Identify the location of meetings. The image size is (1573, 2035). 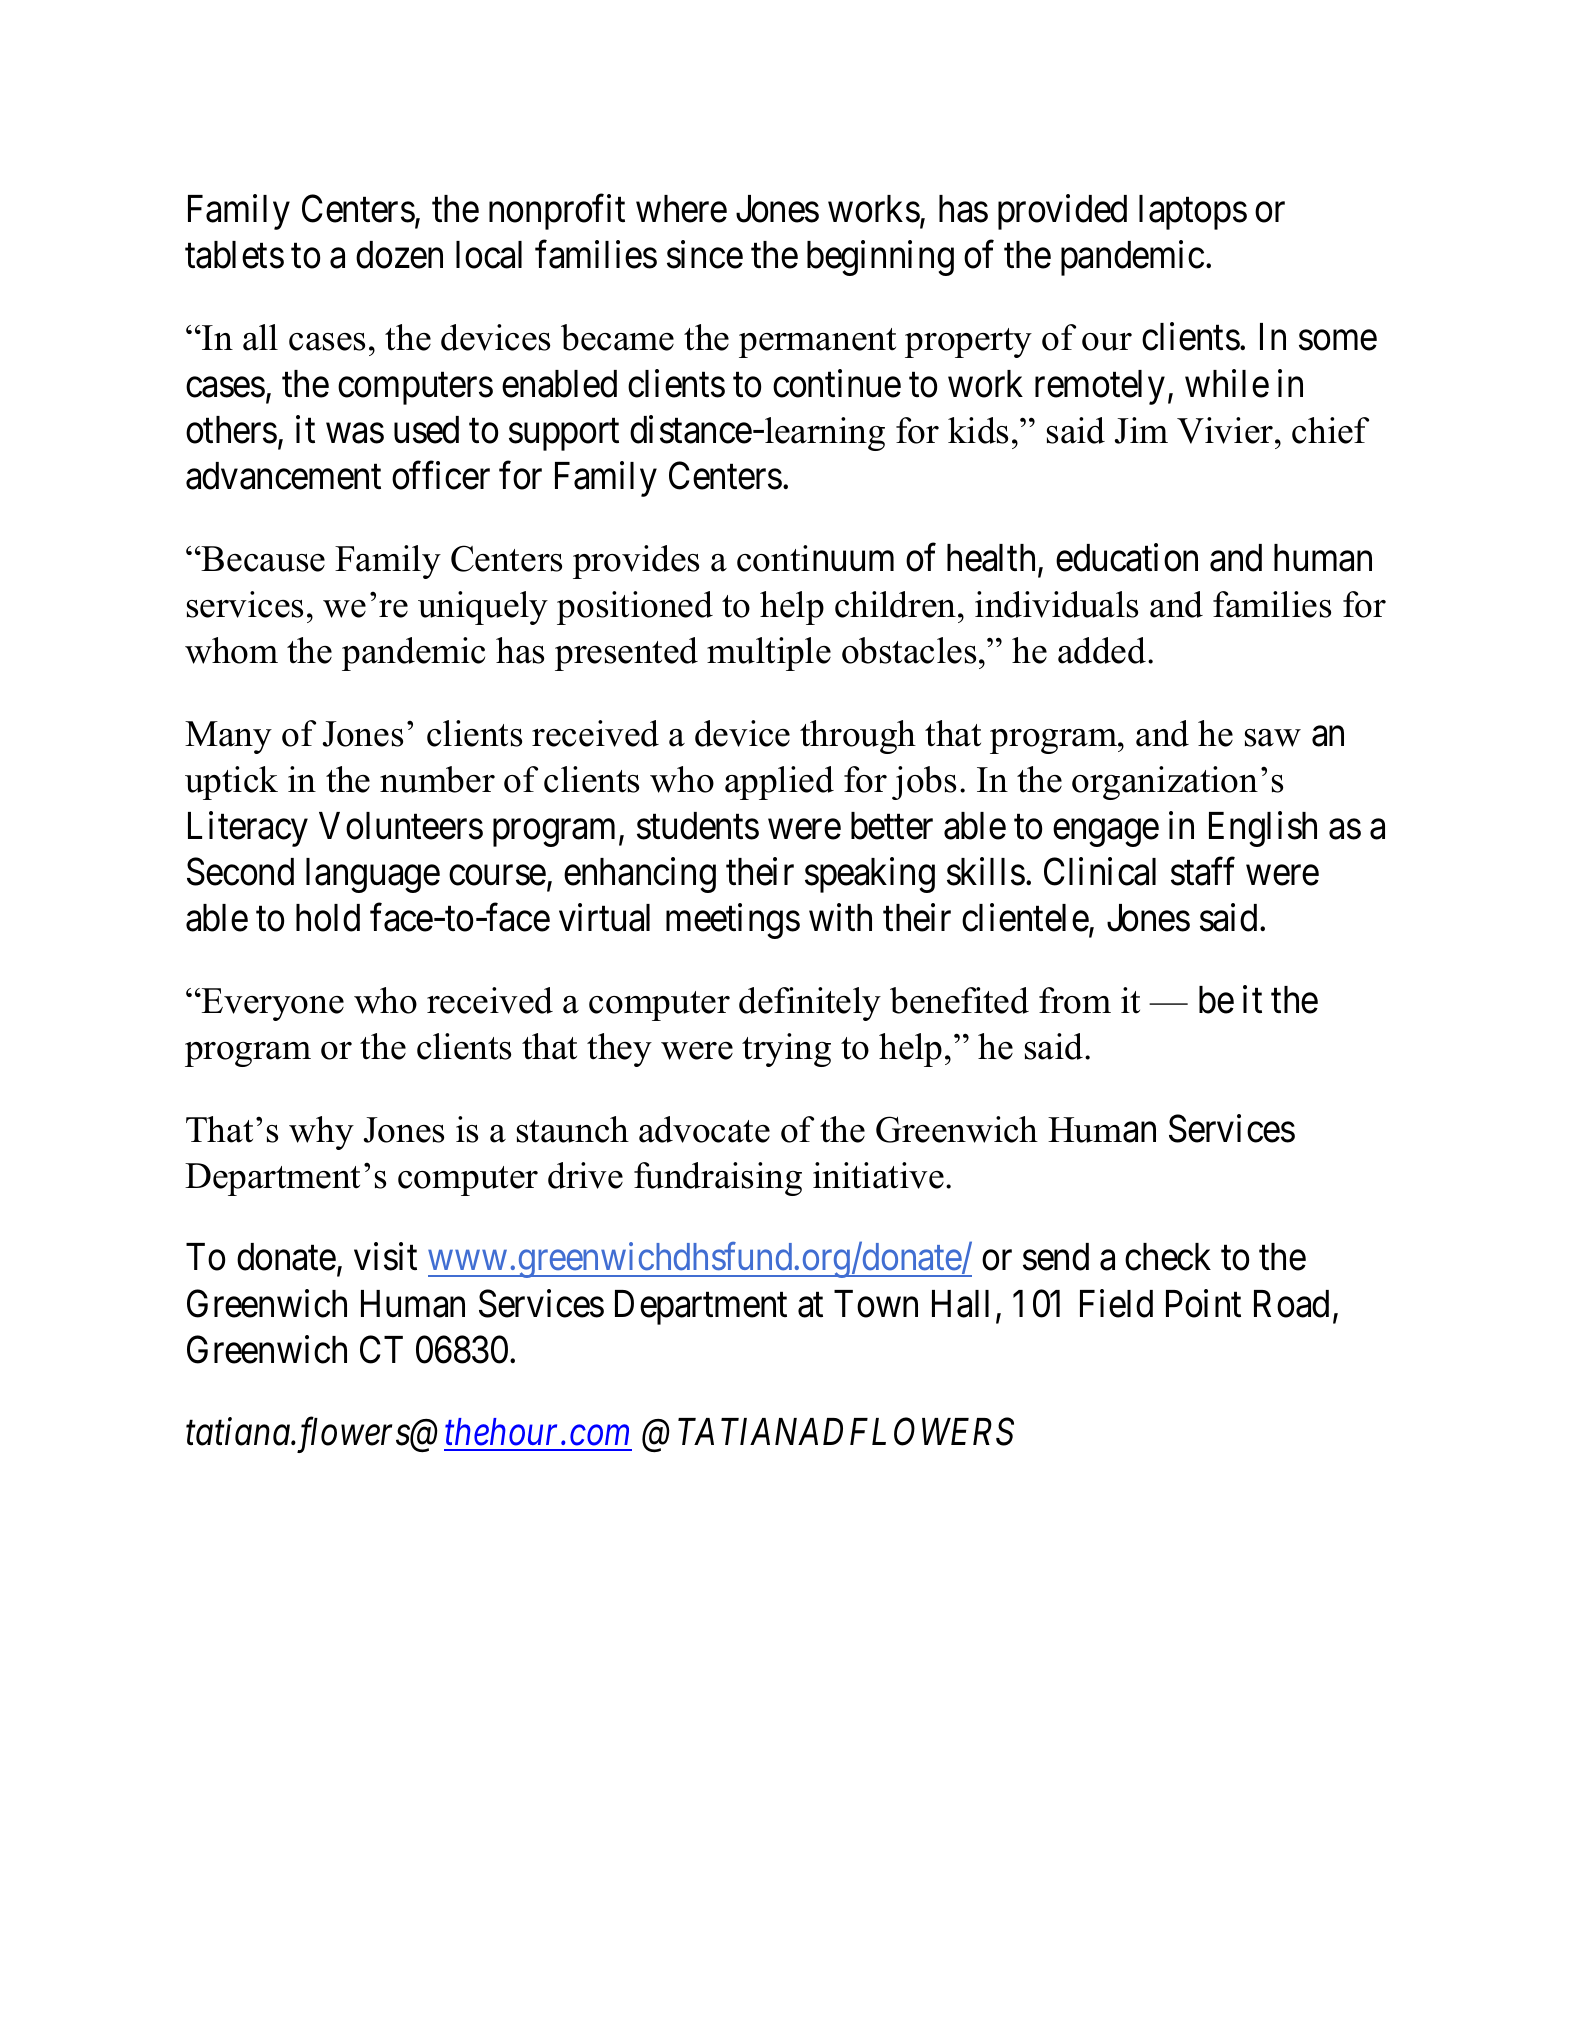
(733, 921).
